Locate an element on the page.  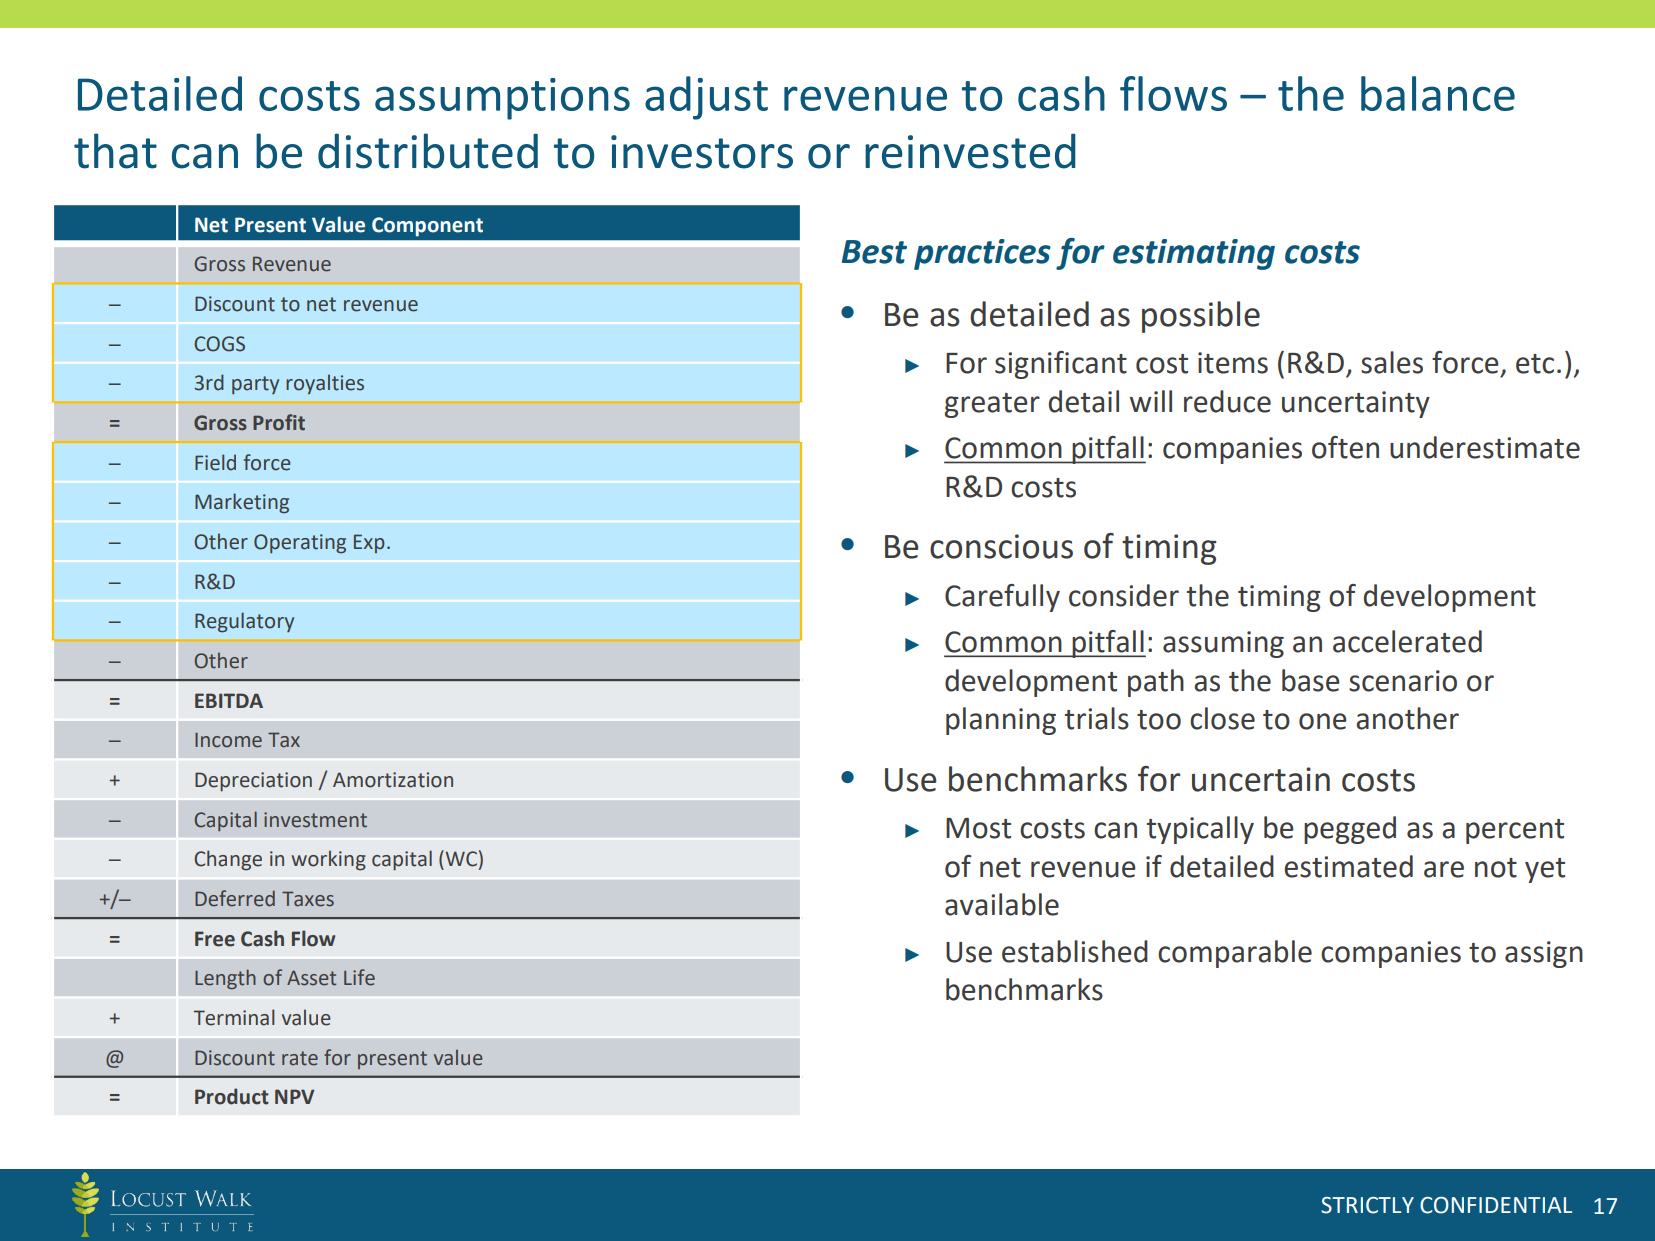
Regulatory is located at coordinates (244, 622).
